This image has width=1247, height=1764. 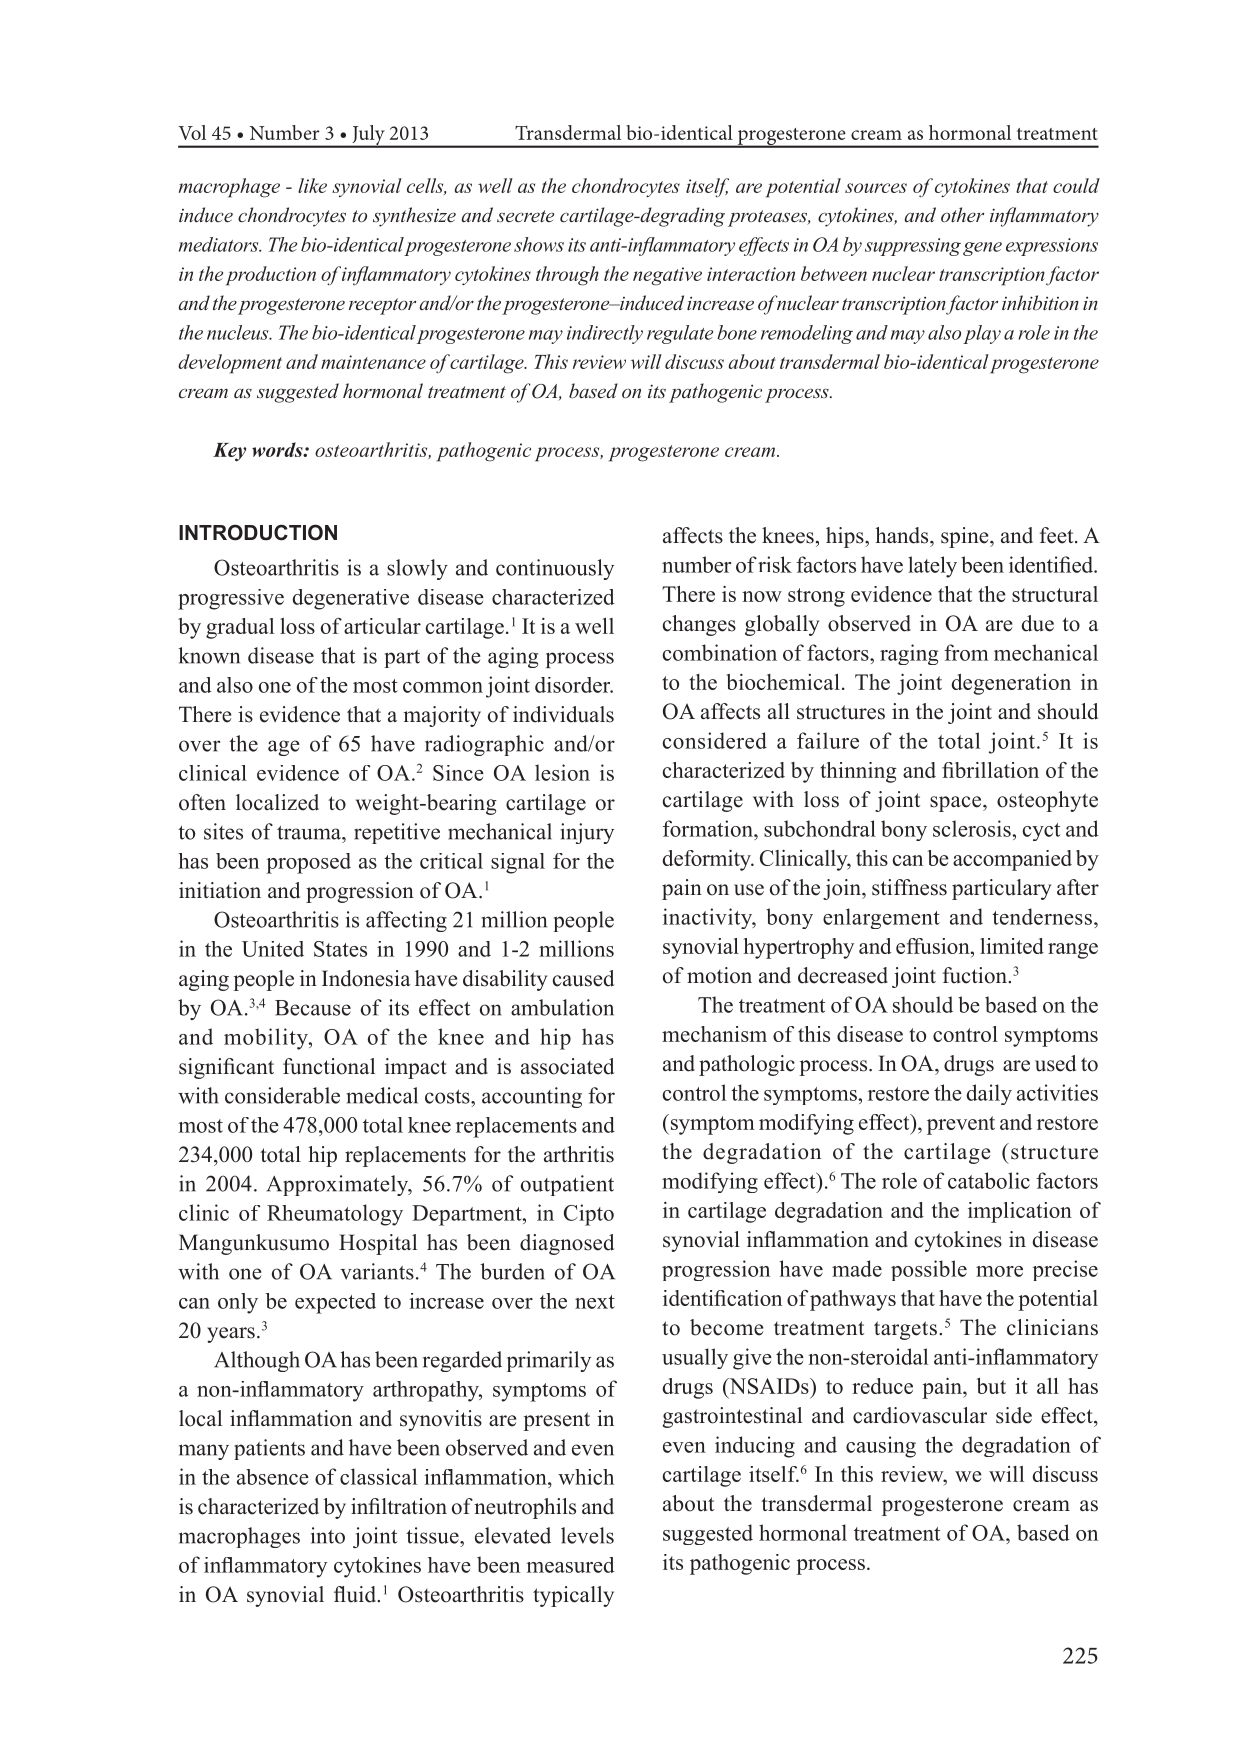 I want to click on levels, so click(x=587, y=1535).
